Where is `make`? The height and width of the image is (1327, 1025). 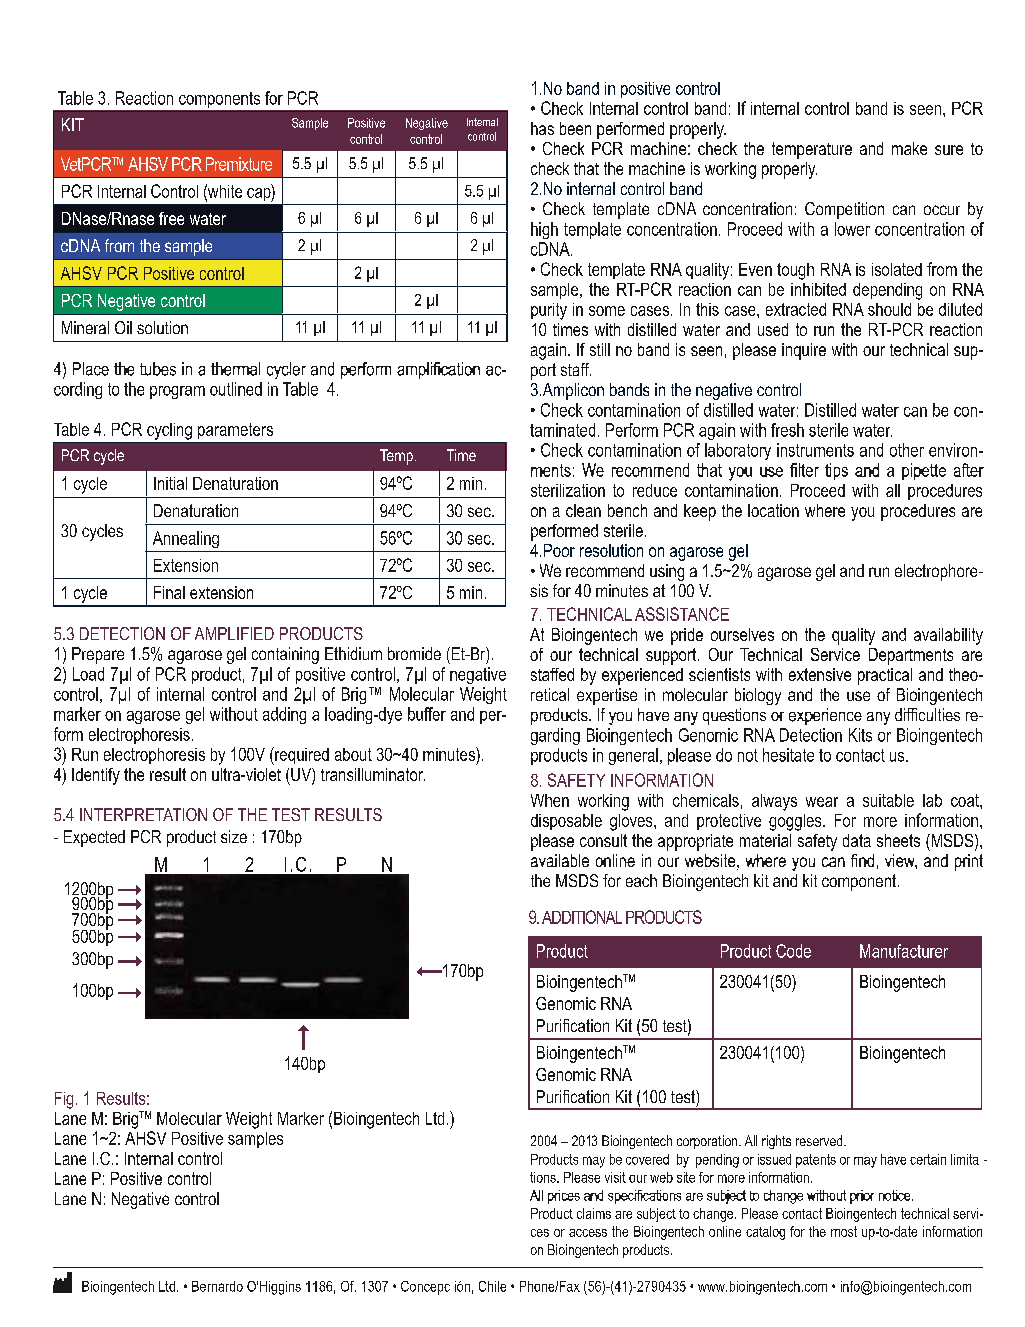 make is located at coordinates (909, 148).
